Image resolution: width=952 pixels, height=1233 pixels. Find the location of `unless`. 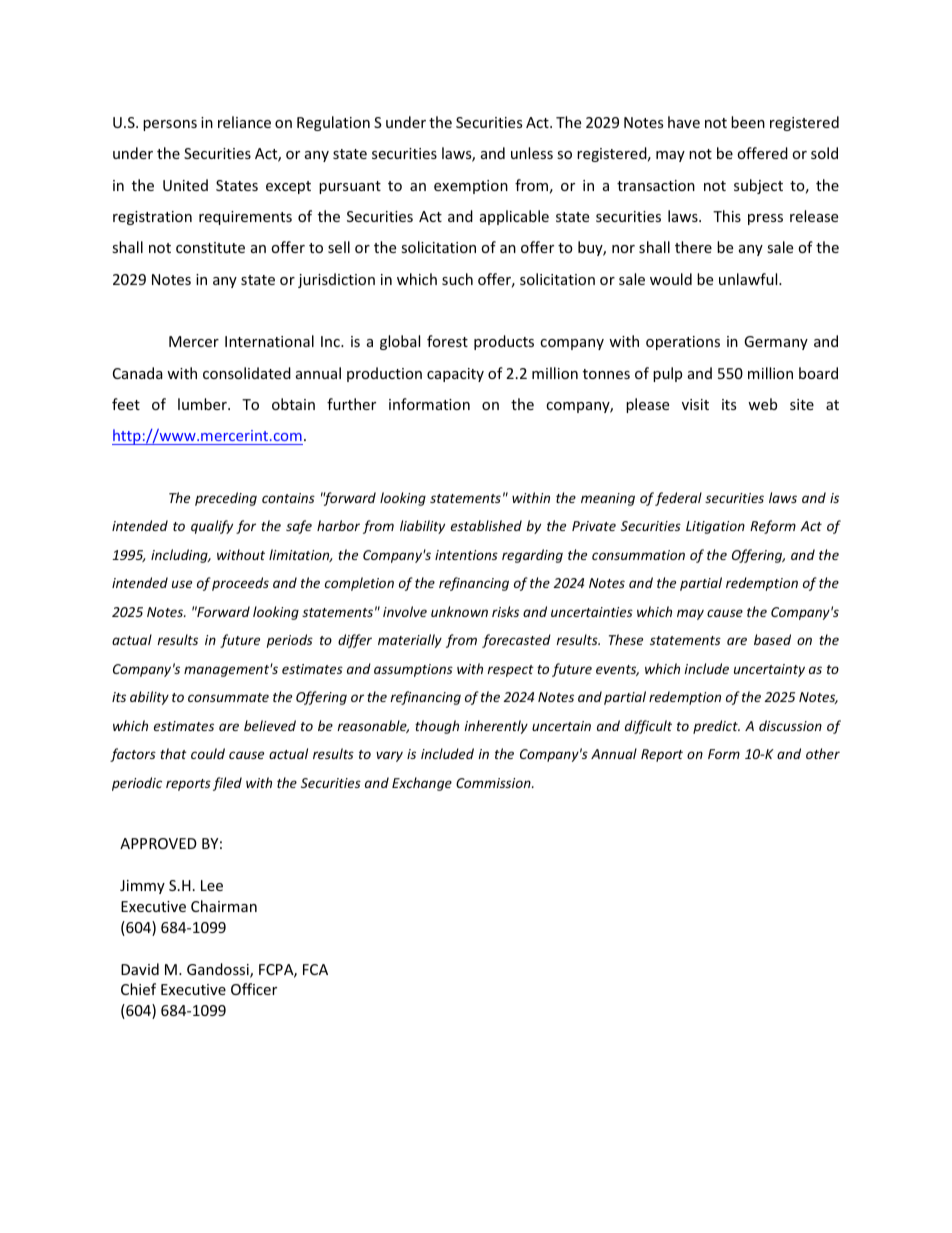

unless is located at coordinates (532, 153).
